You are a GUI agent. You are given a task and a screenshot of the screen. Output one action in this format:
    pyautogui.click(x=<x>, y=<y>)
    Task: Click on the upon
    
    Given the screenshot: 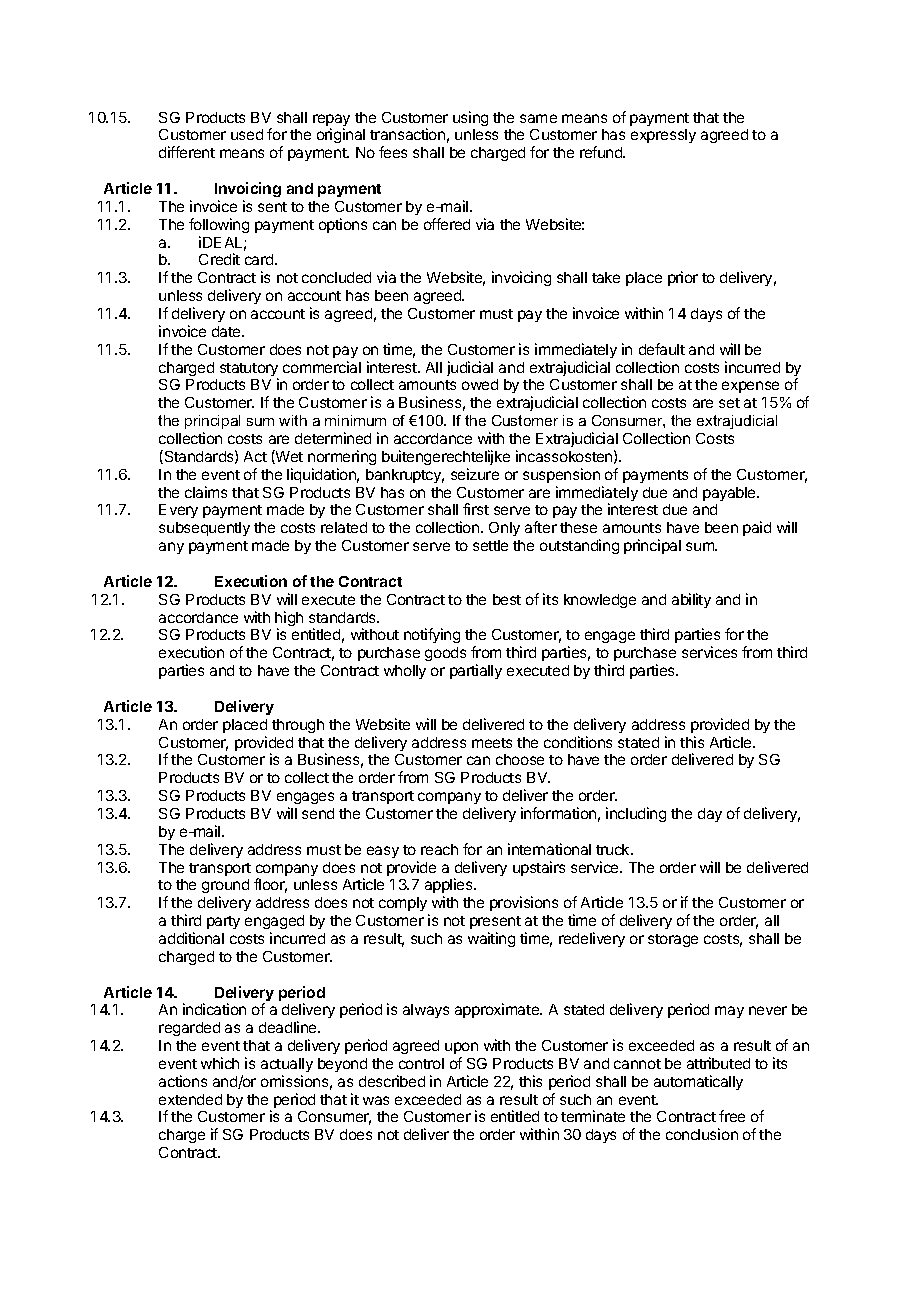 What is the action you would take?
    pyautogui.click(x=461, y=1048)
